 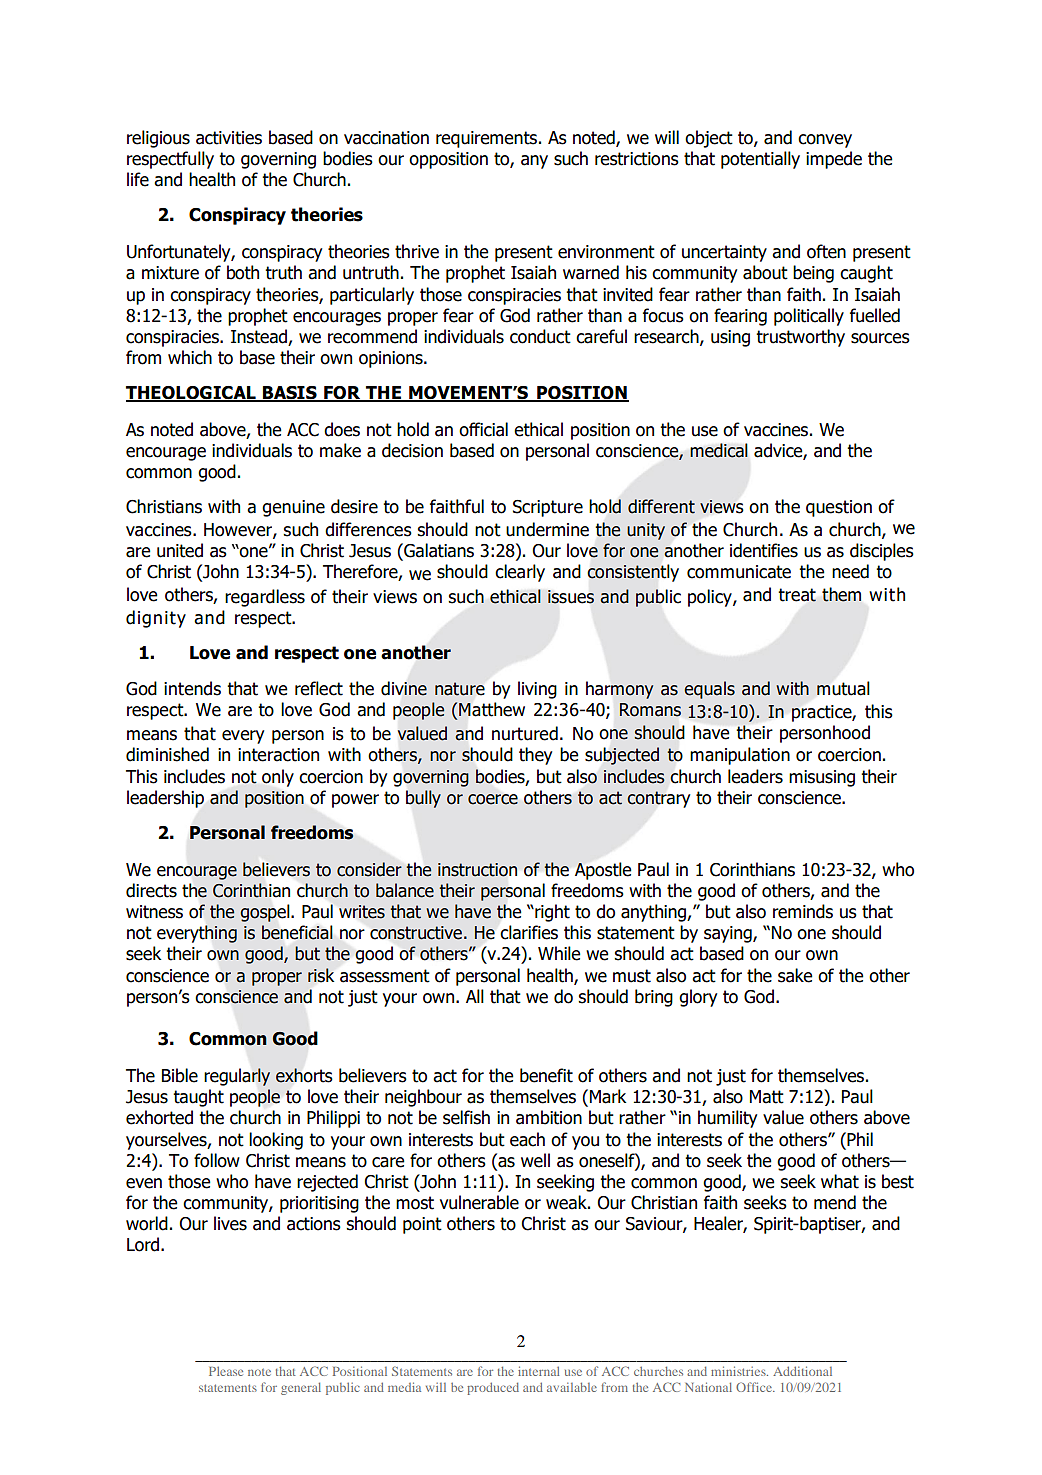 What do you see at coordinates (834, 160) in the page?
I see `impede` at bounding box center [834, 160].
